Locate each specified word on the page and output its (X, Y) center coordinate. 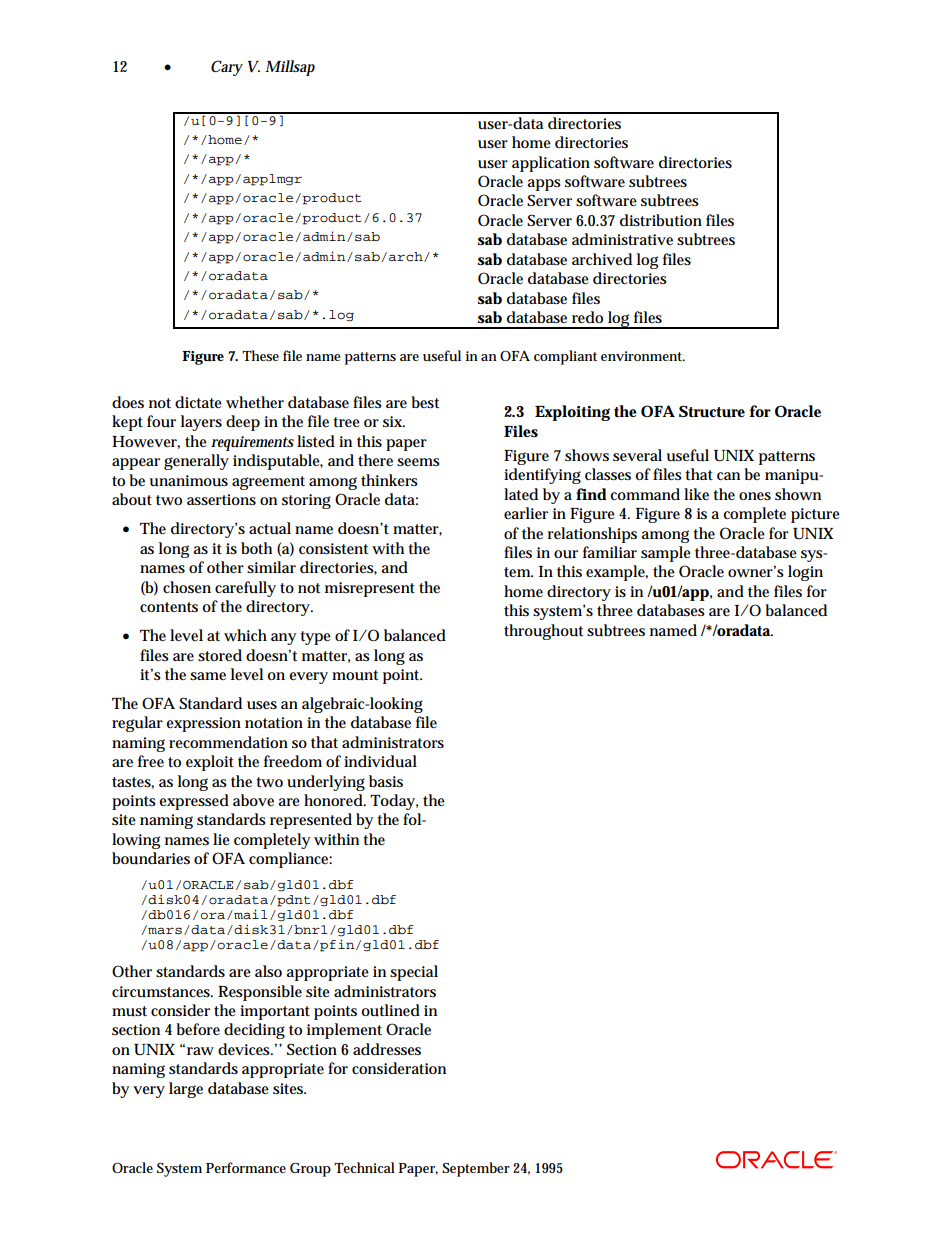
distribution (661, 220)
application (551, 164)
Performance (246, 1167)
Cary (227, 68)
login (805, 573)
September (476, 1169)
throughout (543, 632)
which (245, 635)
